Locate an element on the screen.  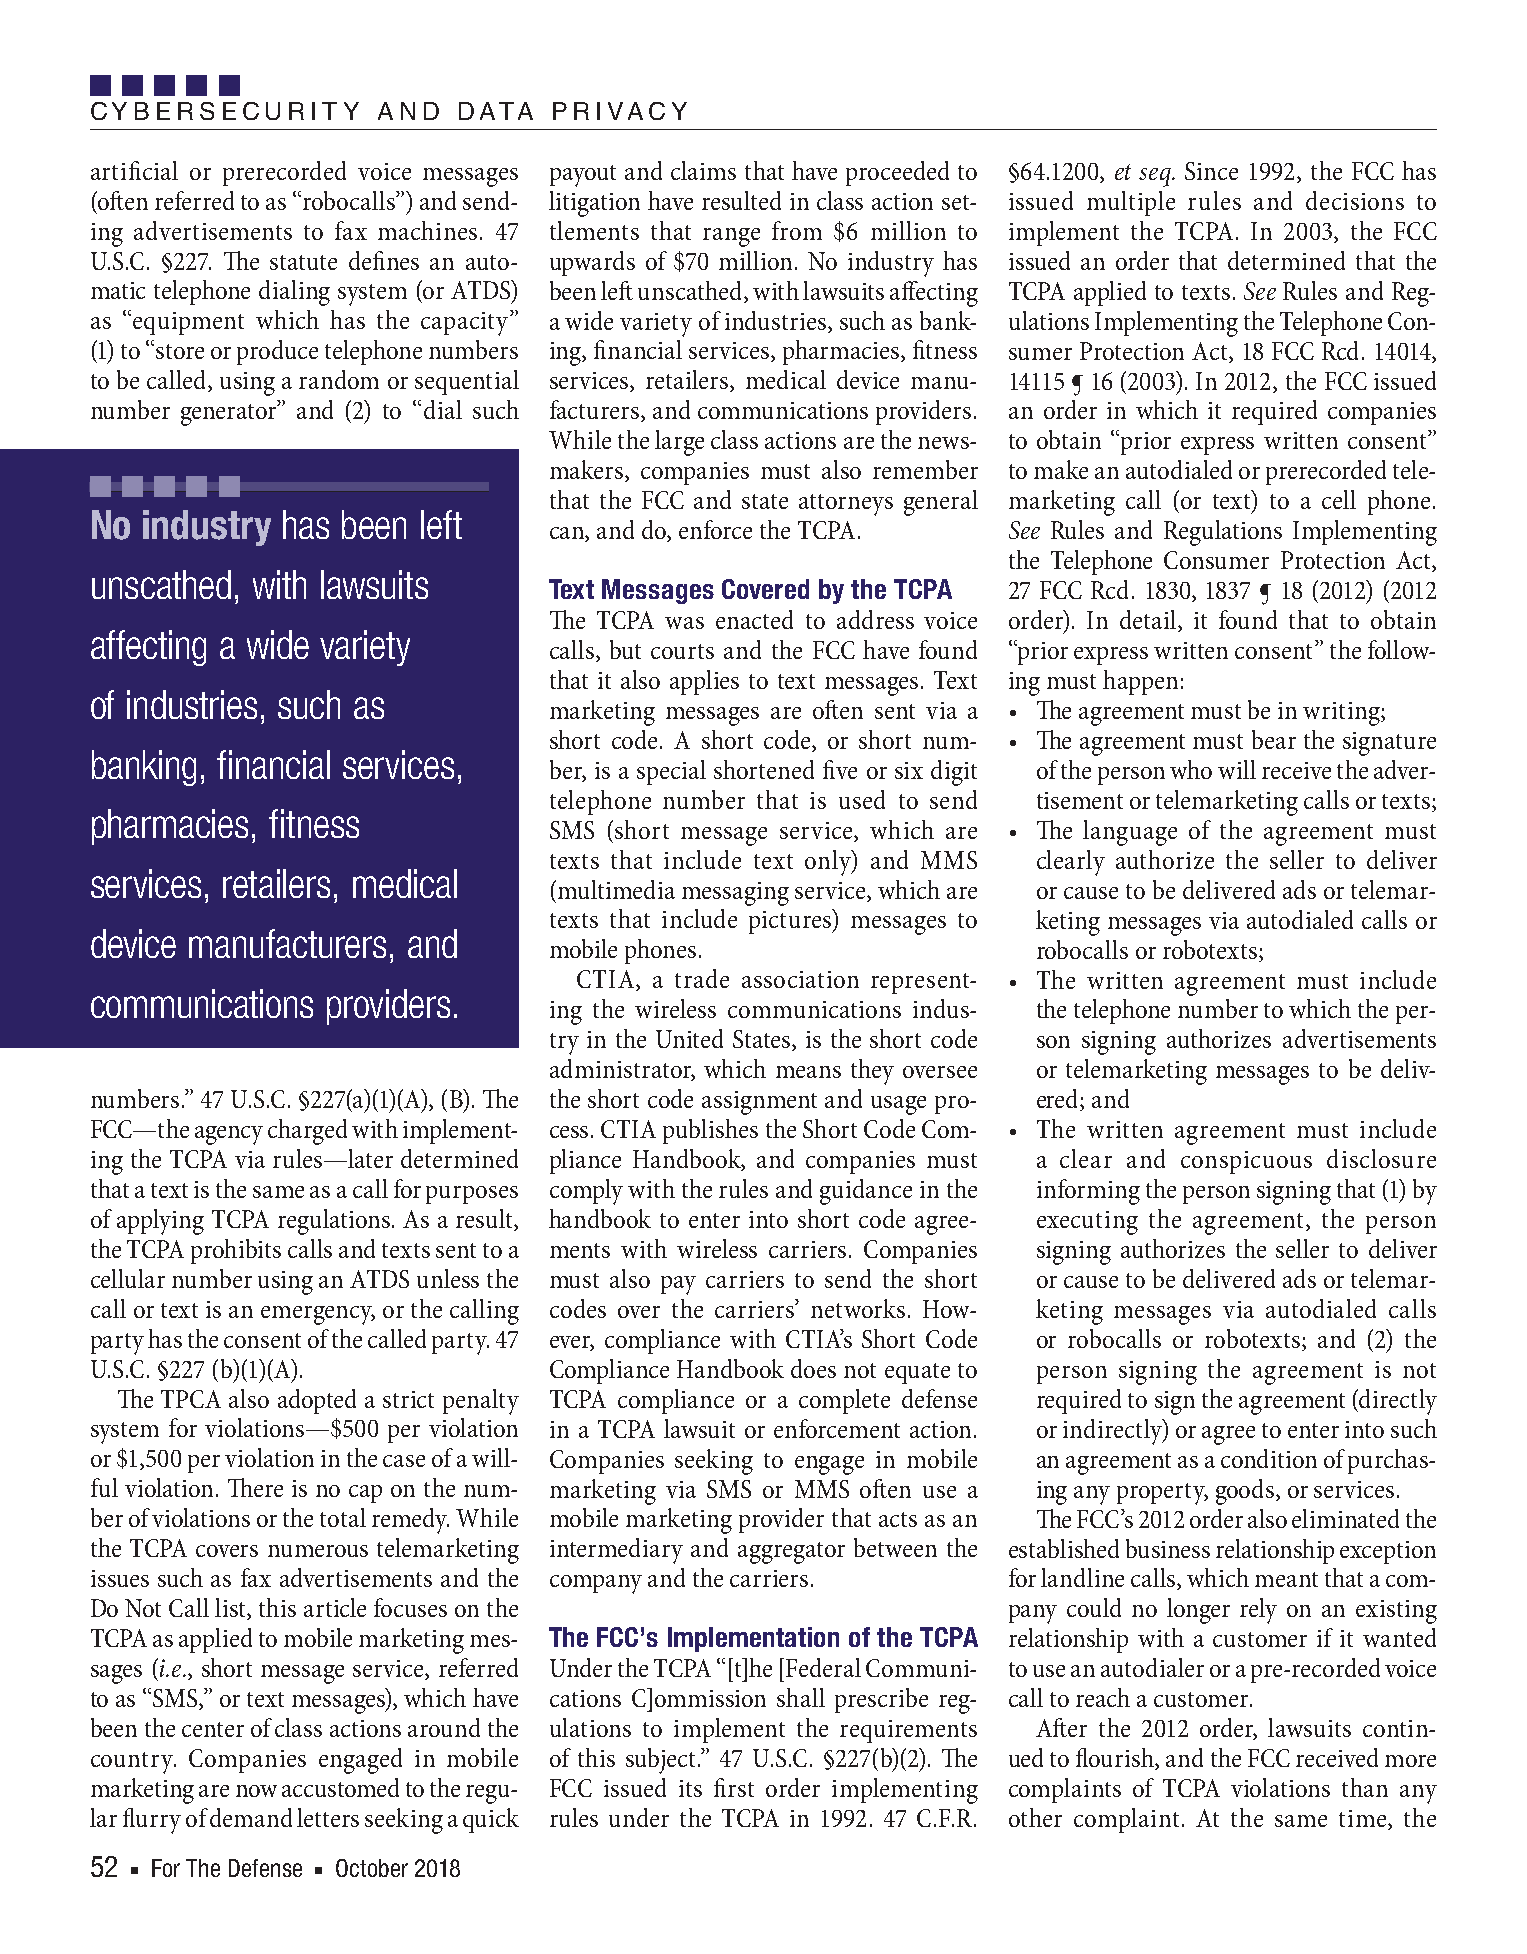
statute is located at coordinates (303, 262).
